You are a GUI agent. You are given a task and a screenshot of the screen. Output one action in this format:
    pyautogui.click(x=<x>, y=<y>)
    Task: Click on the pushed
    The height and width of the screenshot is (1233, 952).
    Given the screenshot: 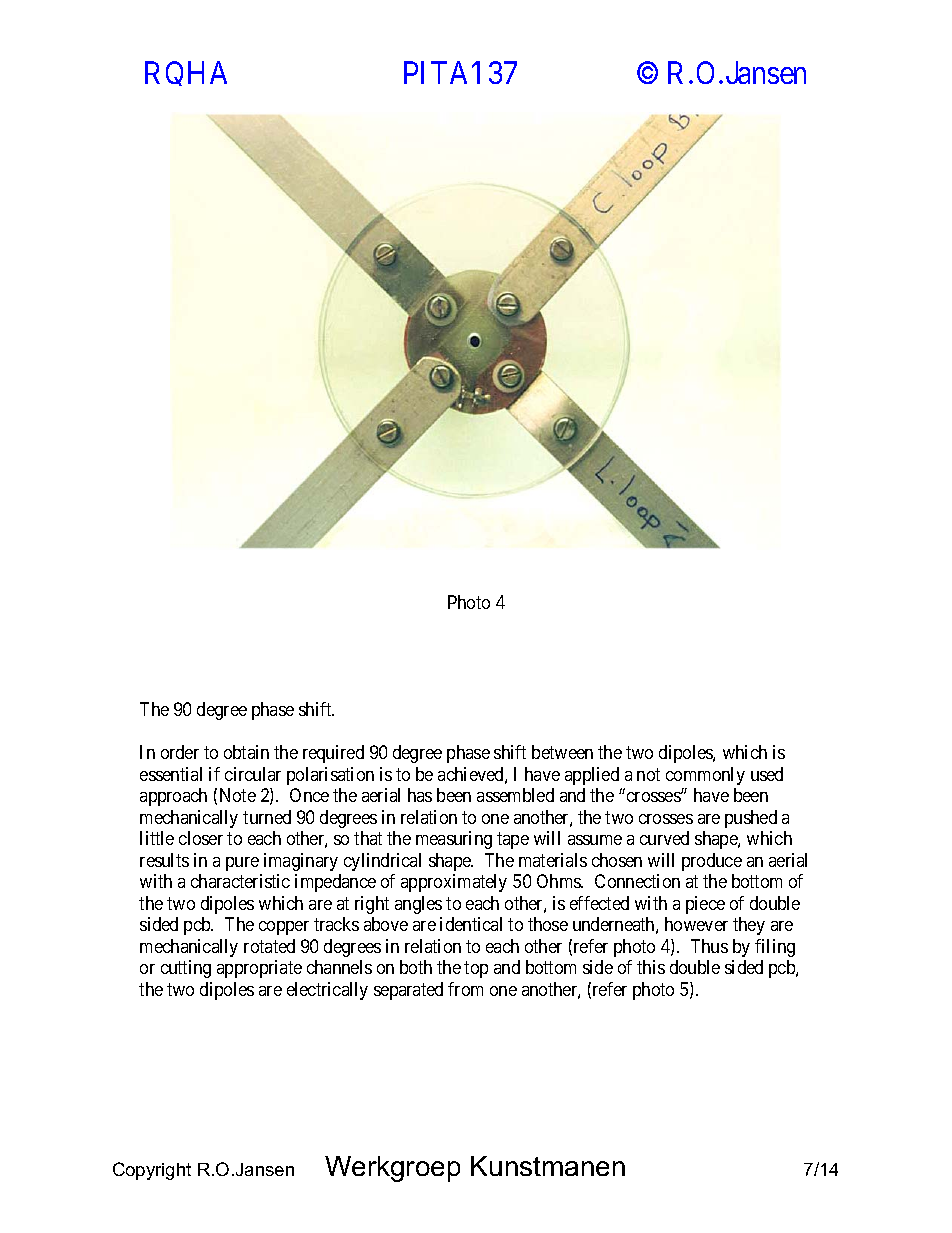 What is the action you would take?
    pyautogui.click(x=751, y=819)
